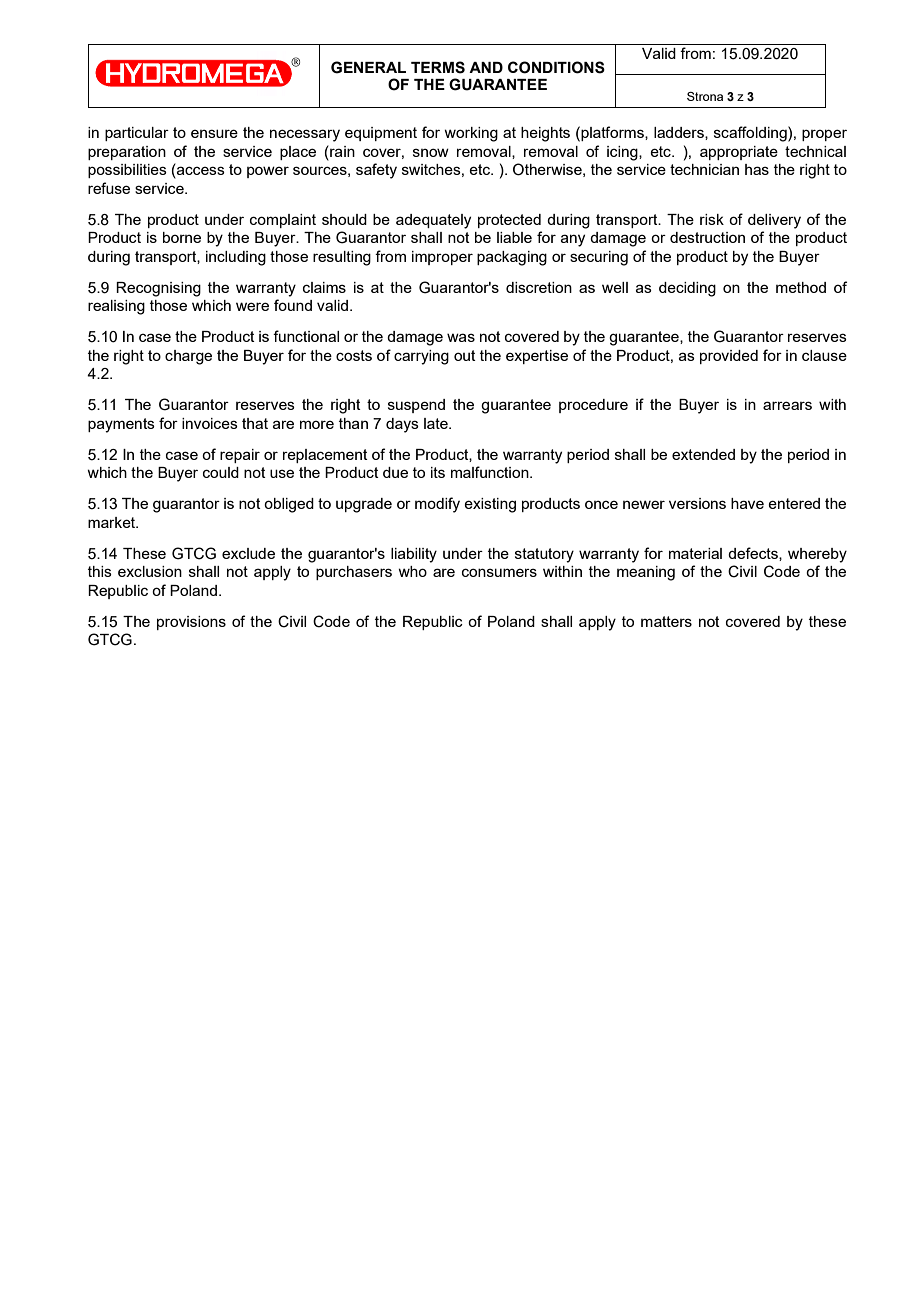  What do you see at coordinates (438, 67) in the screenshot?
I see `TERMS` at bounding box center [438, 67].
